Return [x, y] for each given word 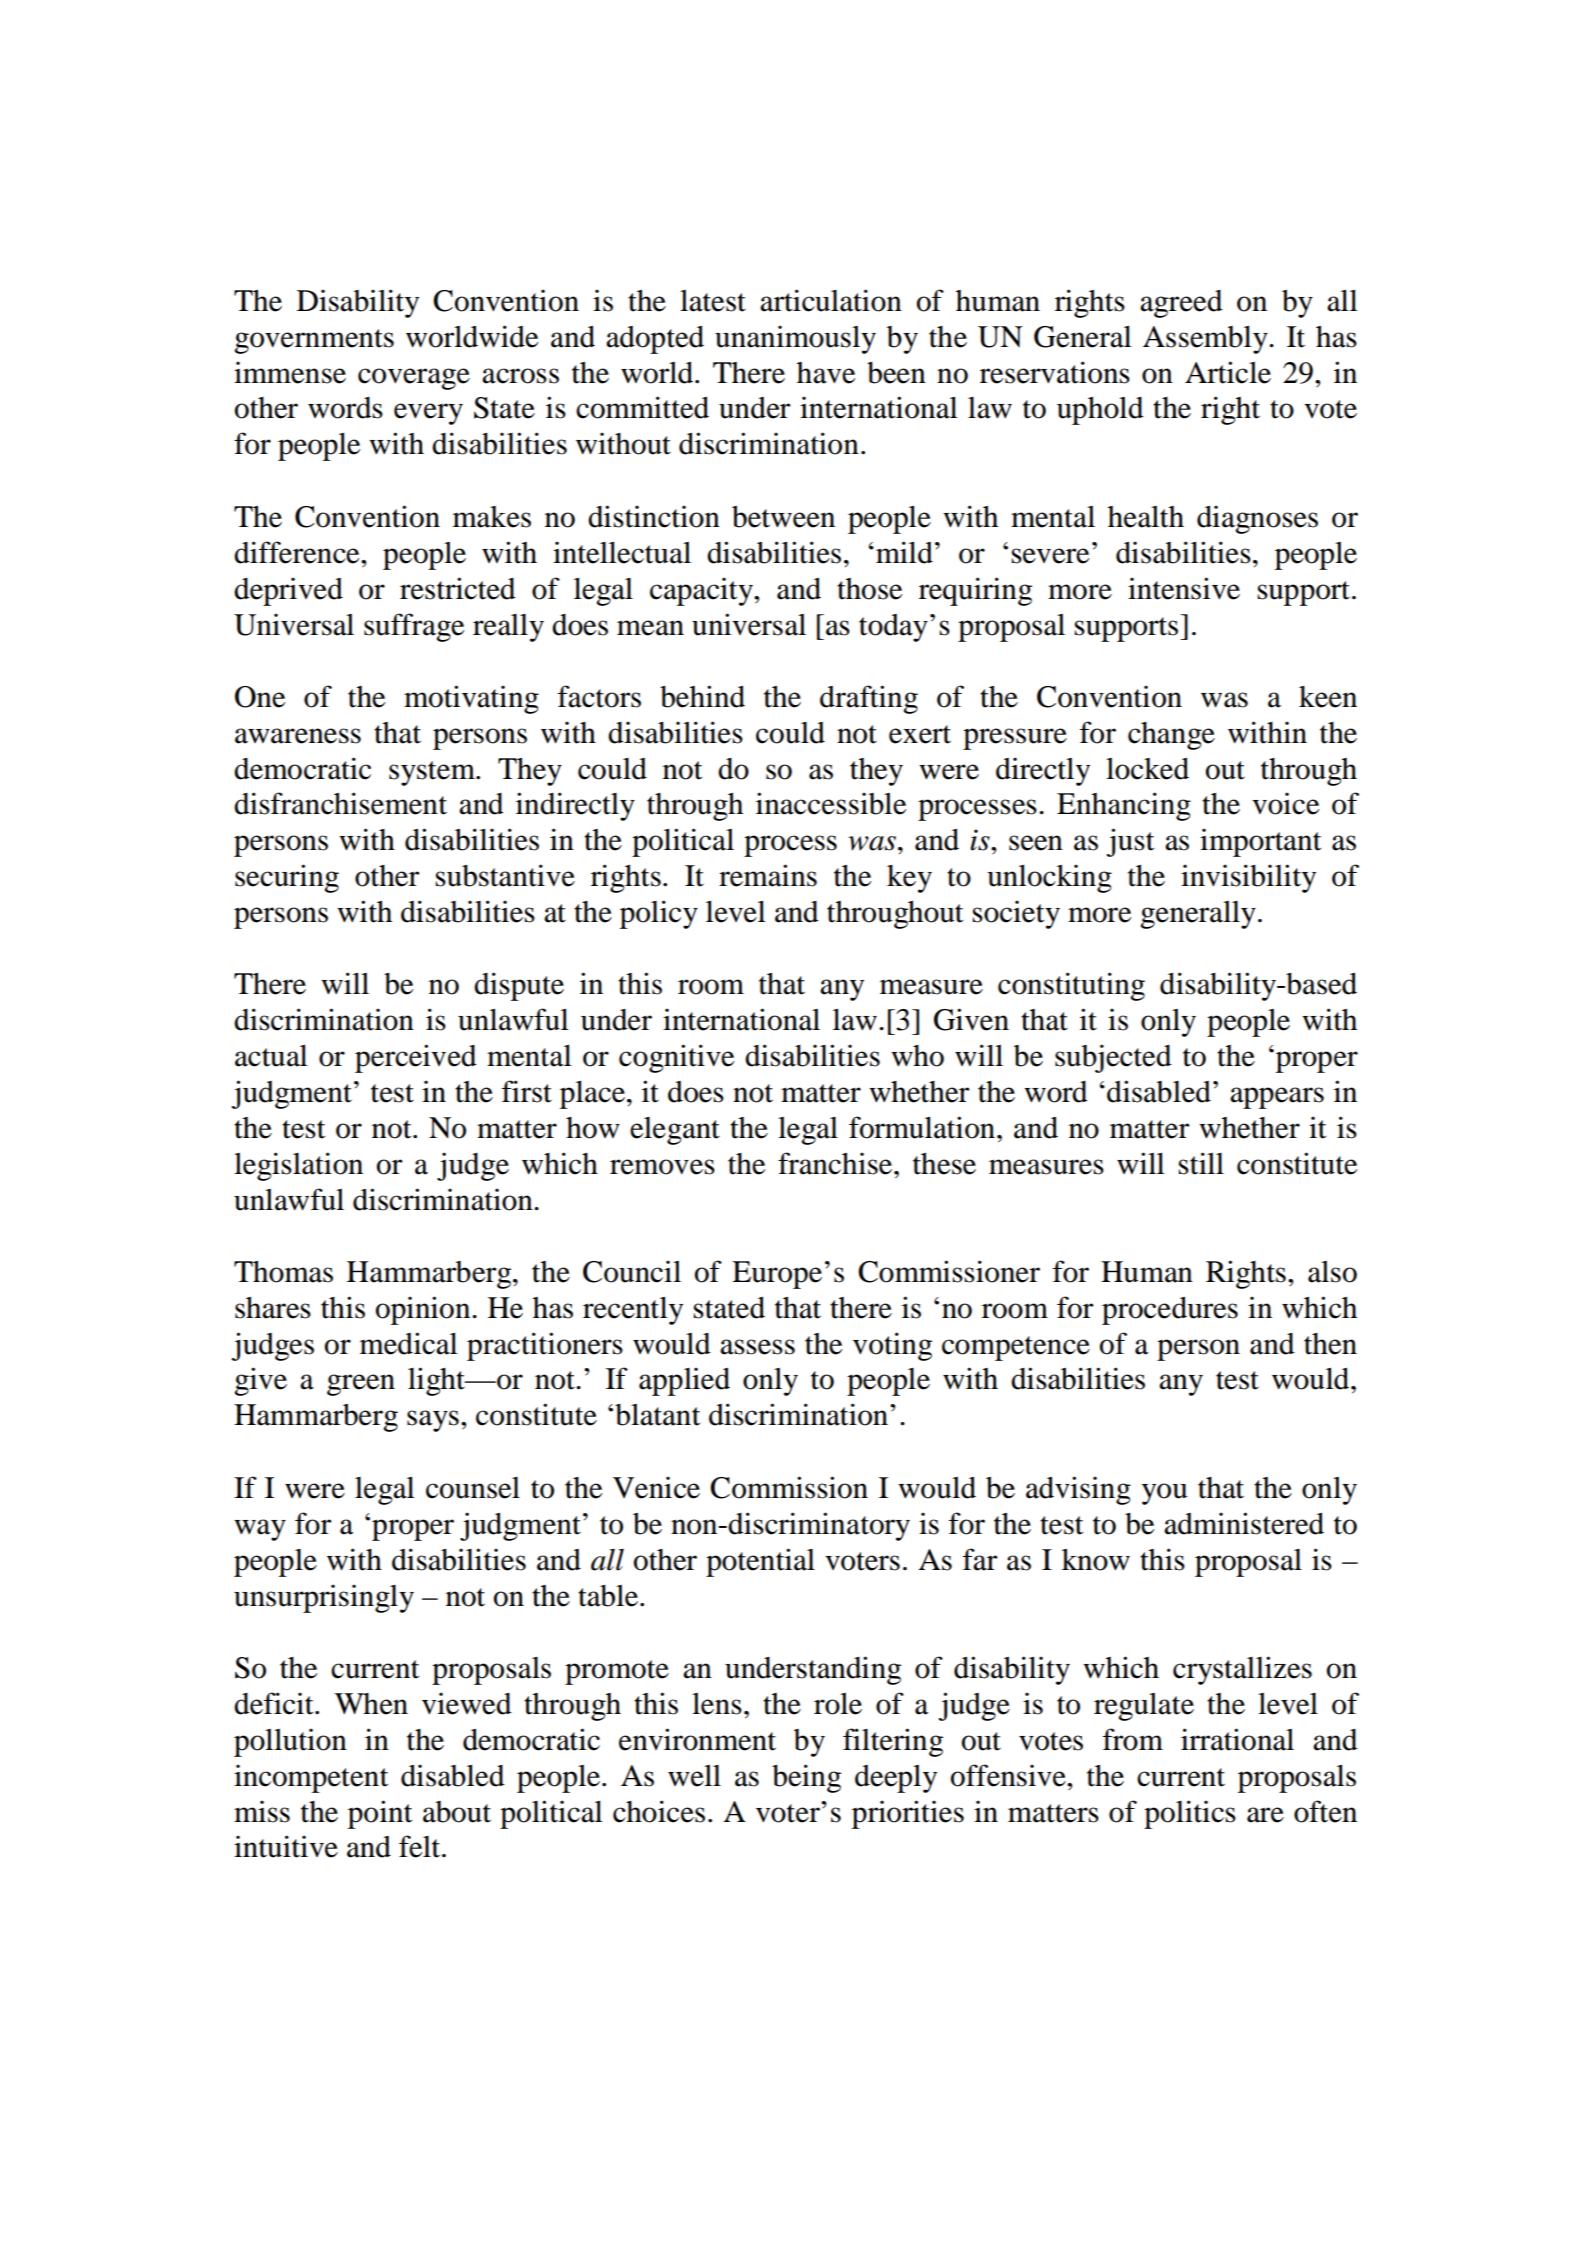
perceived [416, 1058]
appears [1277, 1098]
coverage [414, 379]
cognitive [676, 1058]
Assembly [1206, 340]
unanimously [795, 339]
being [806, 1778]
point [380, 1814]
